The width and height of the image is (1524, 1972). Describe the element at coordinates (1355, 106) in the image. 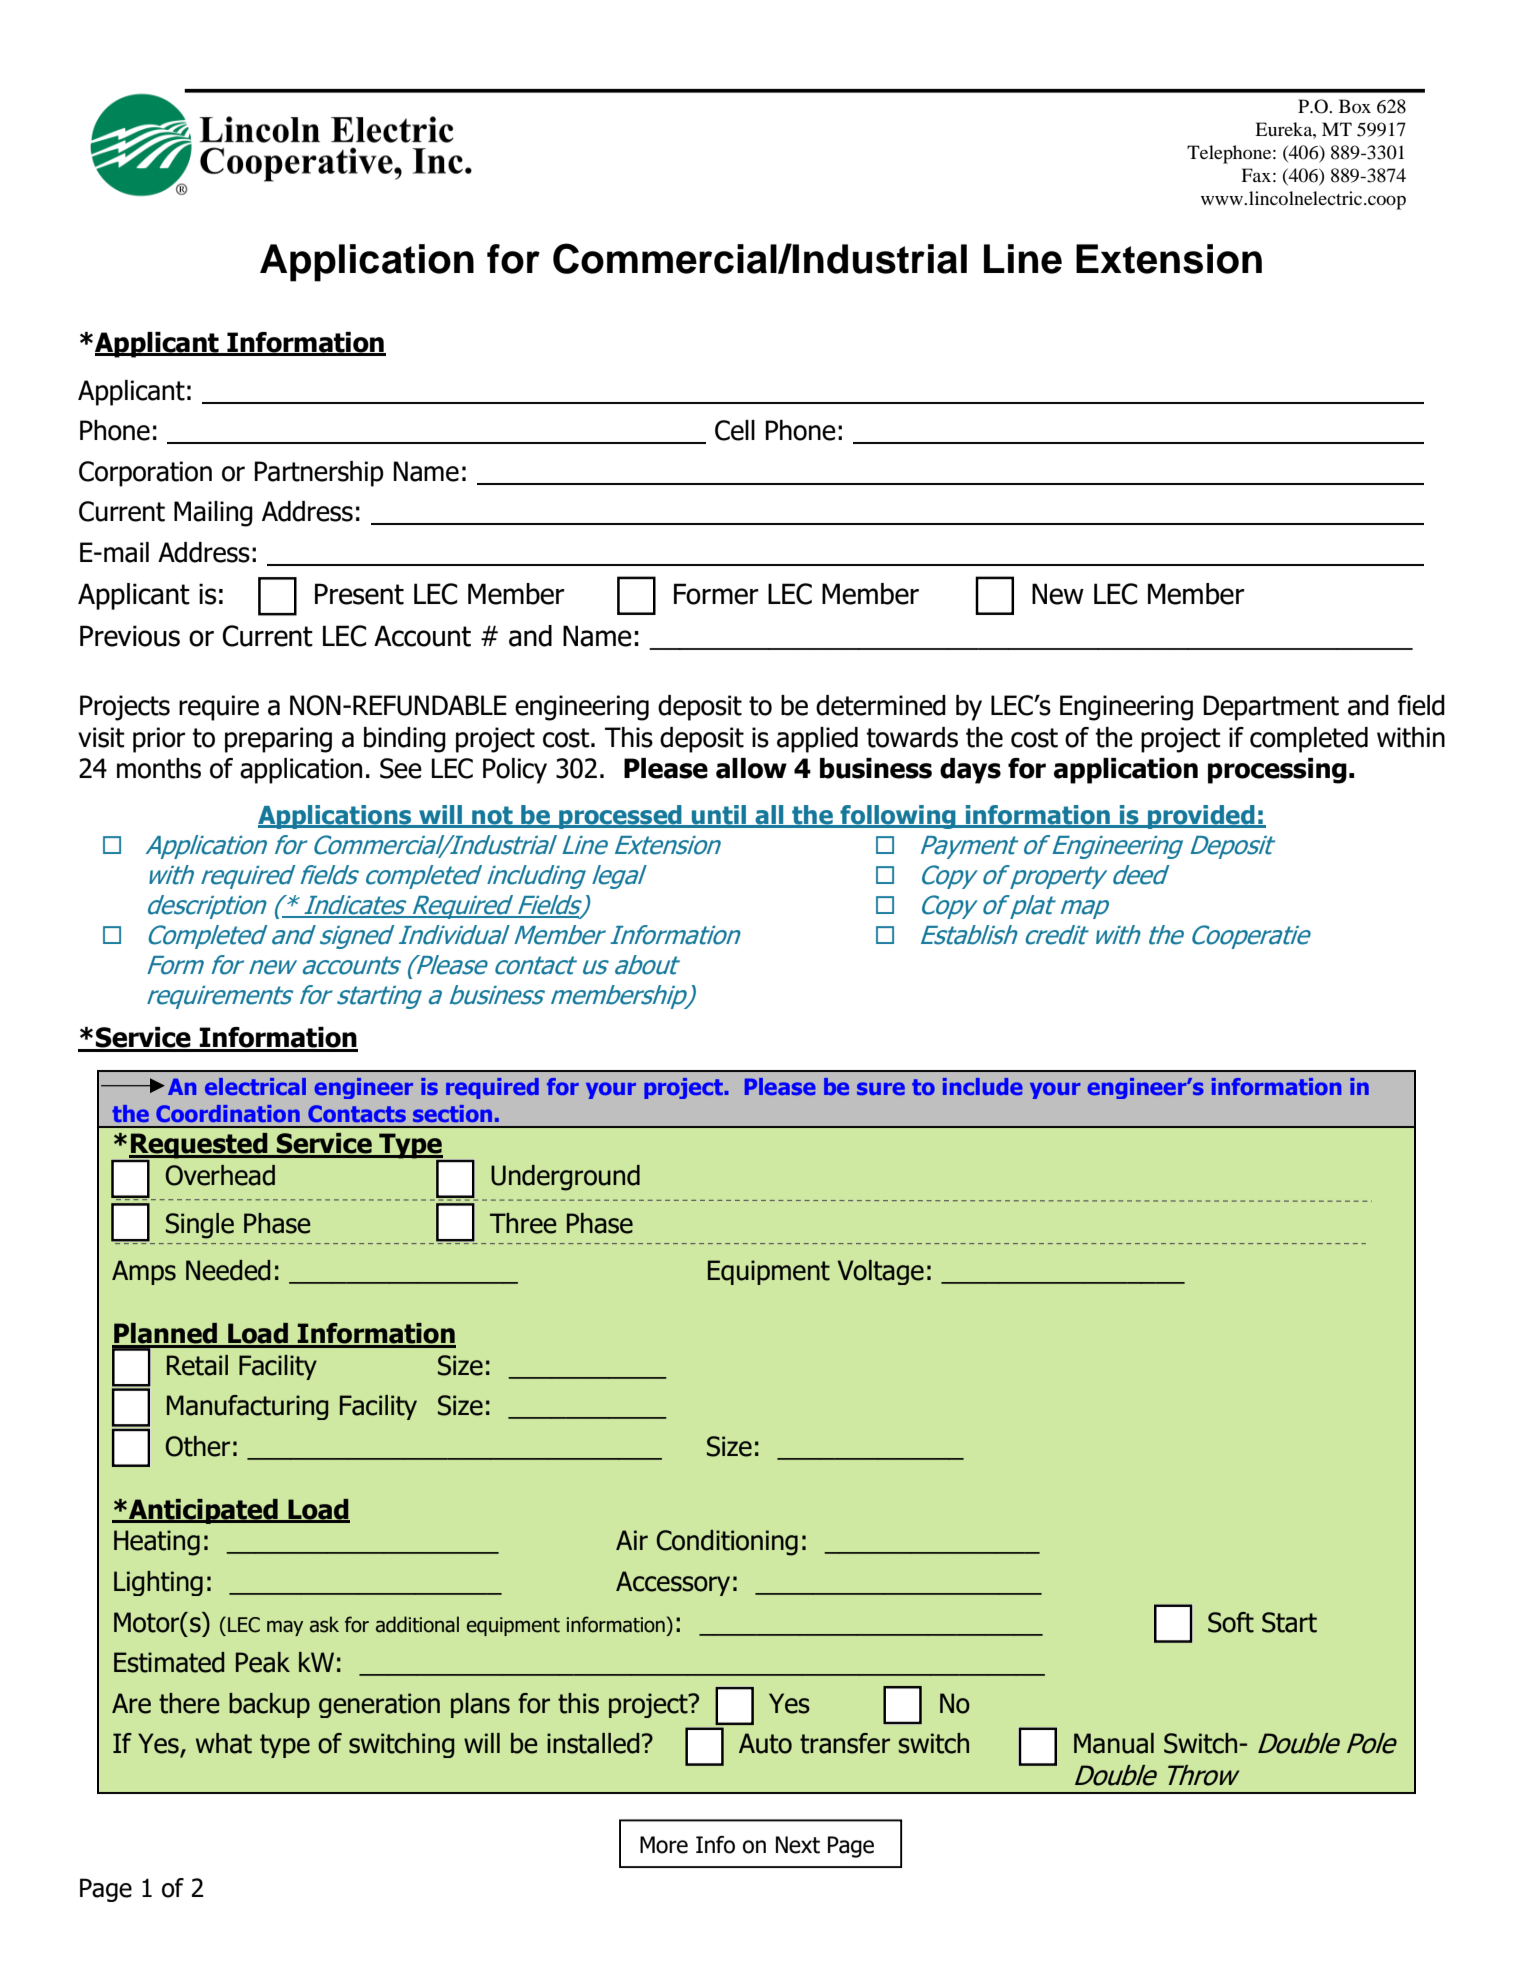

I see `Box` at that location.
